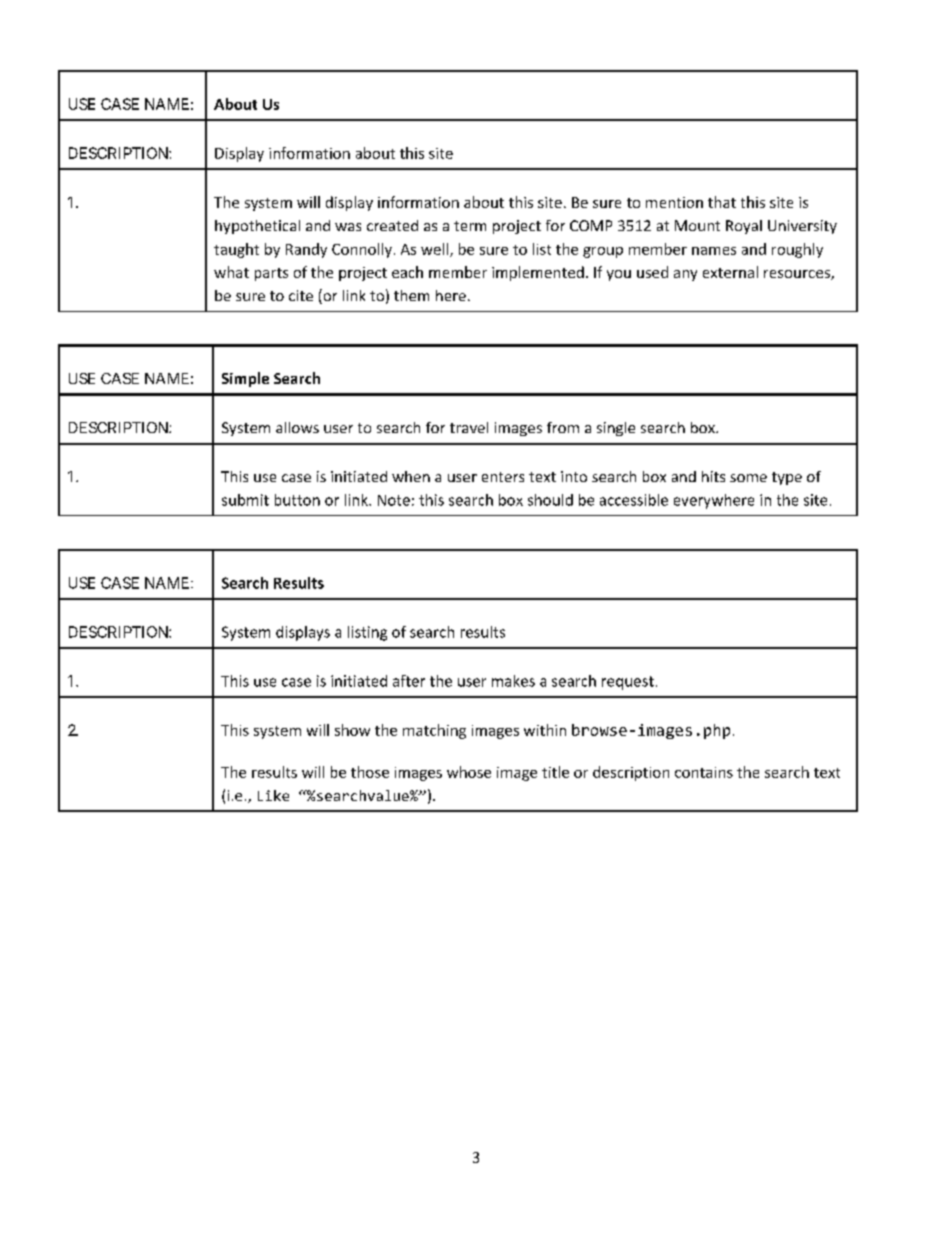 The image size is (952, 1233). I want to click on some, so click(748, 478).
